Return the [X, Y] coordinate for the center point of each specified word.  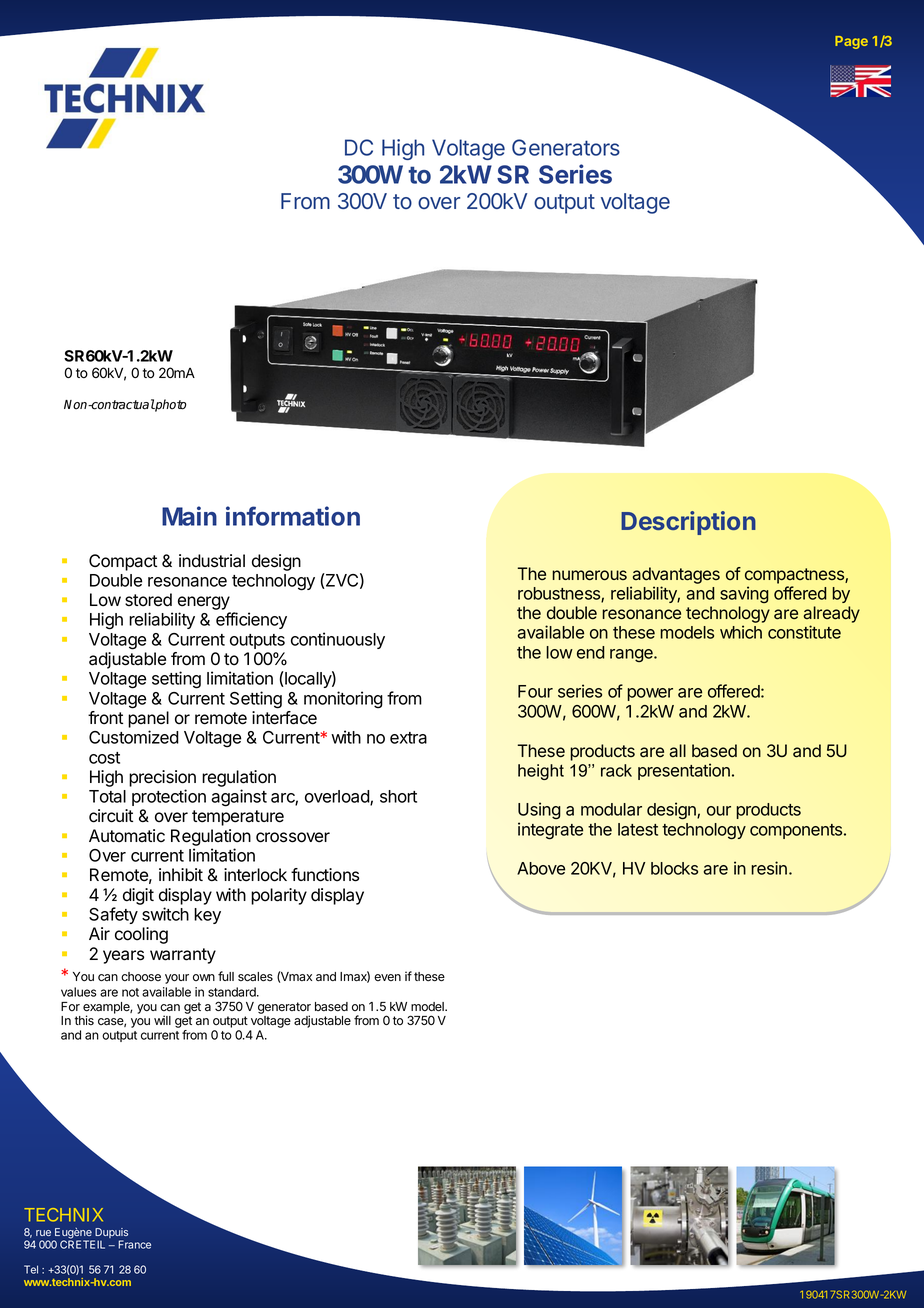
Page [851, 42]
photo [170, 405]
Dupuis [110, 1234]
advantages [676, 575]
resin [769, 868]
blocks [674, 868]
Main [189, 516]
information [293, 516]
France [134, 1244]
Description [688, 523]
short [398, 796]
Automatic [127, 836]
